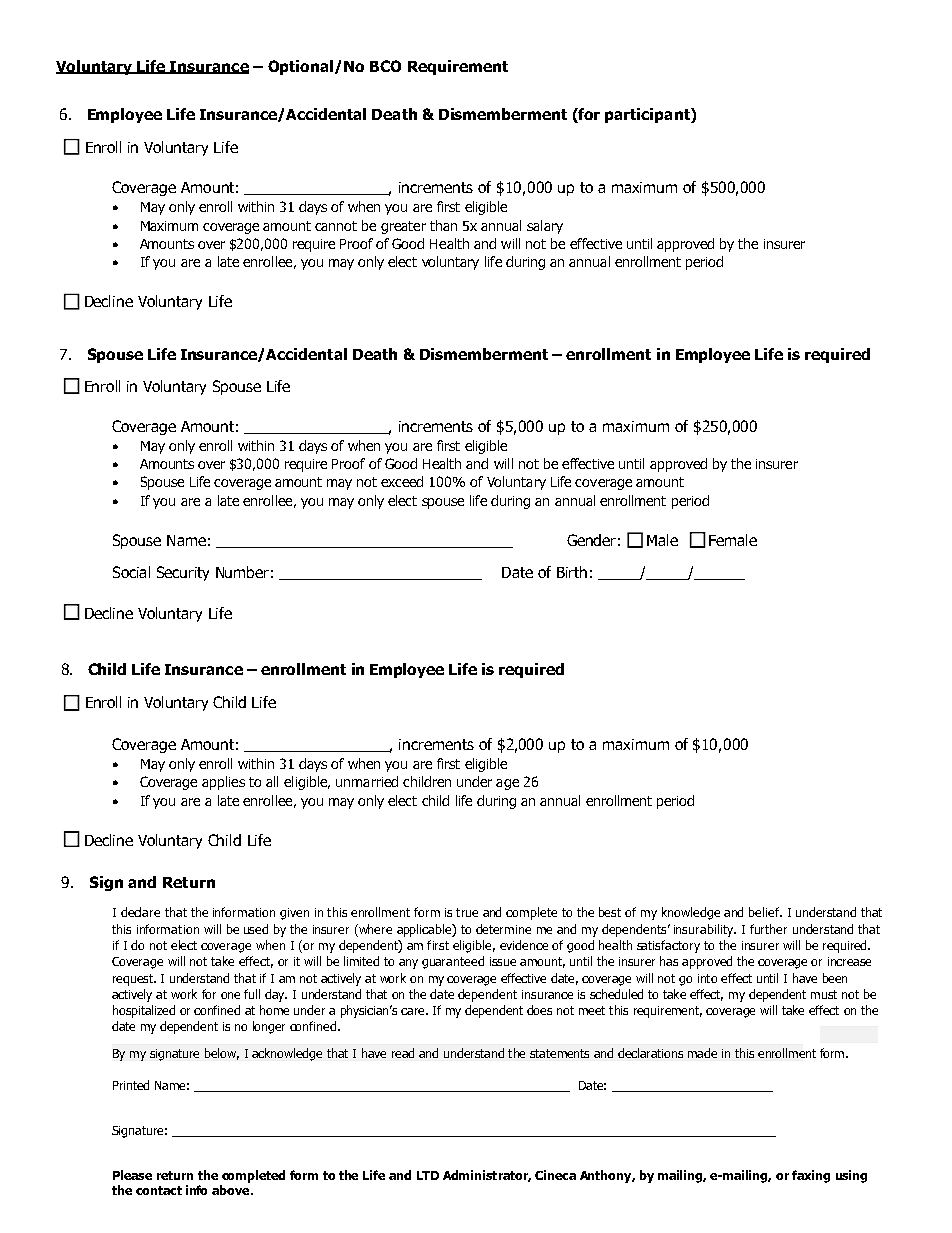 This document has width=952, height=1233. What do you see at coordinates (443, 225) in the document?
I see `than` at bounding box center [443, 225].
